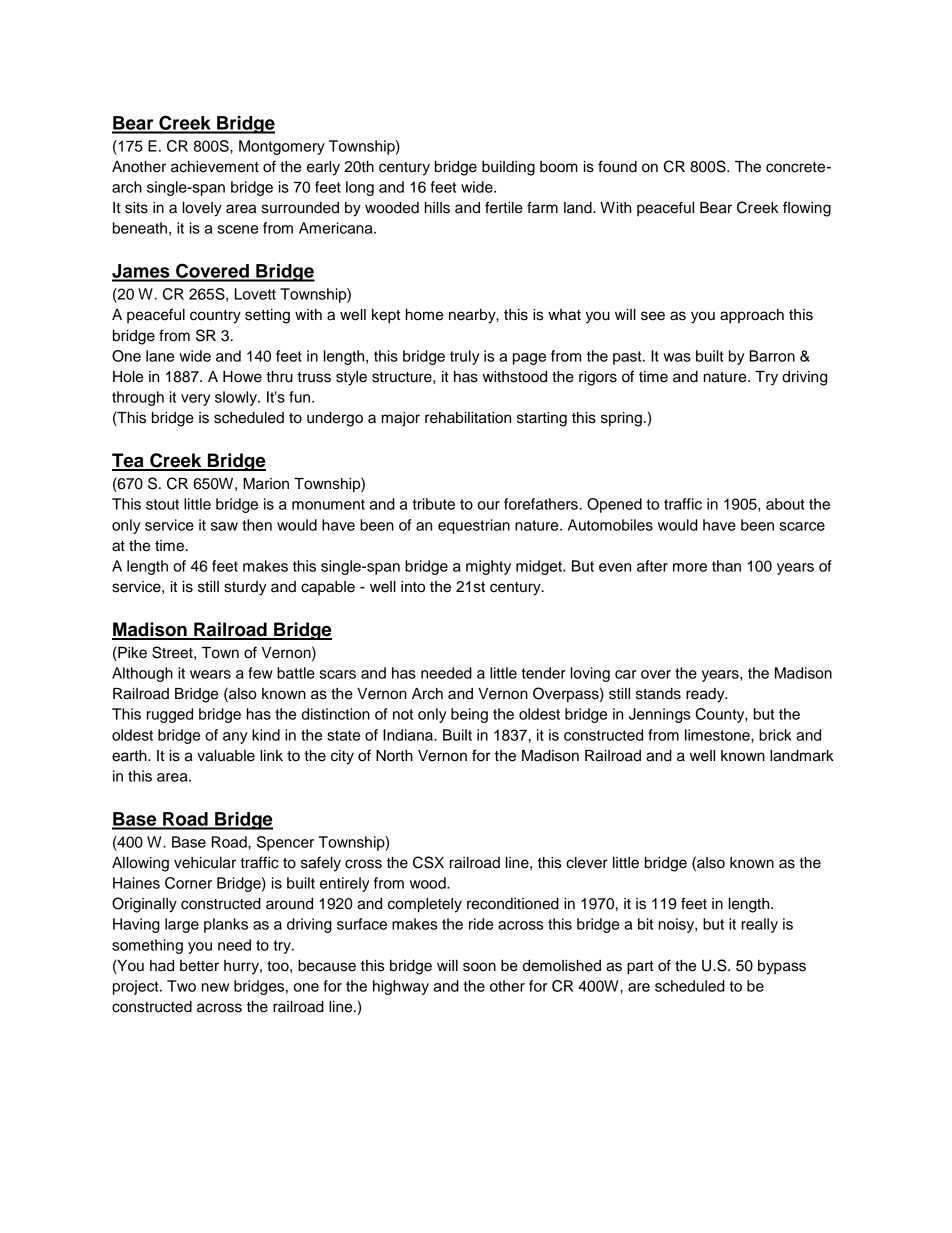 This screenshot has width=952, height=1233. Describe the element at coordinates (488, 567) in the screenshot. I see `mighty` at that location.
